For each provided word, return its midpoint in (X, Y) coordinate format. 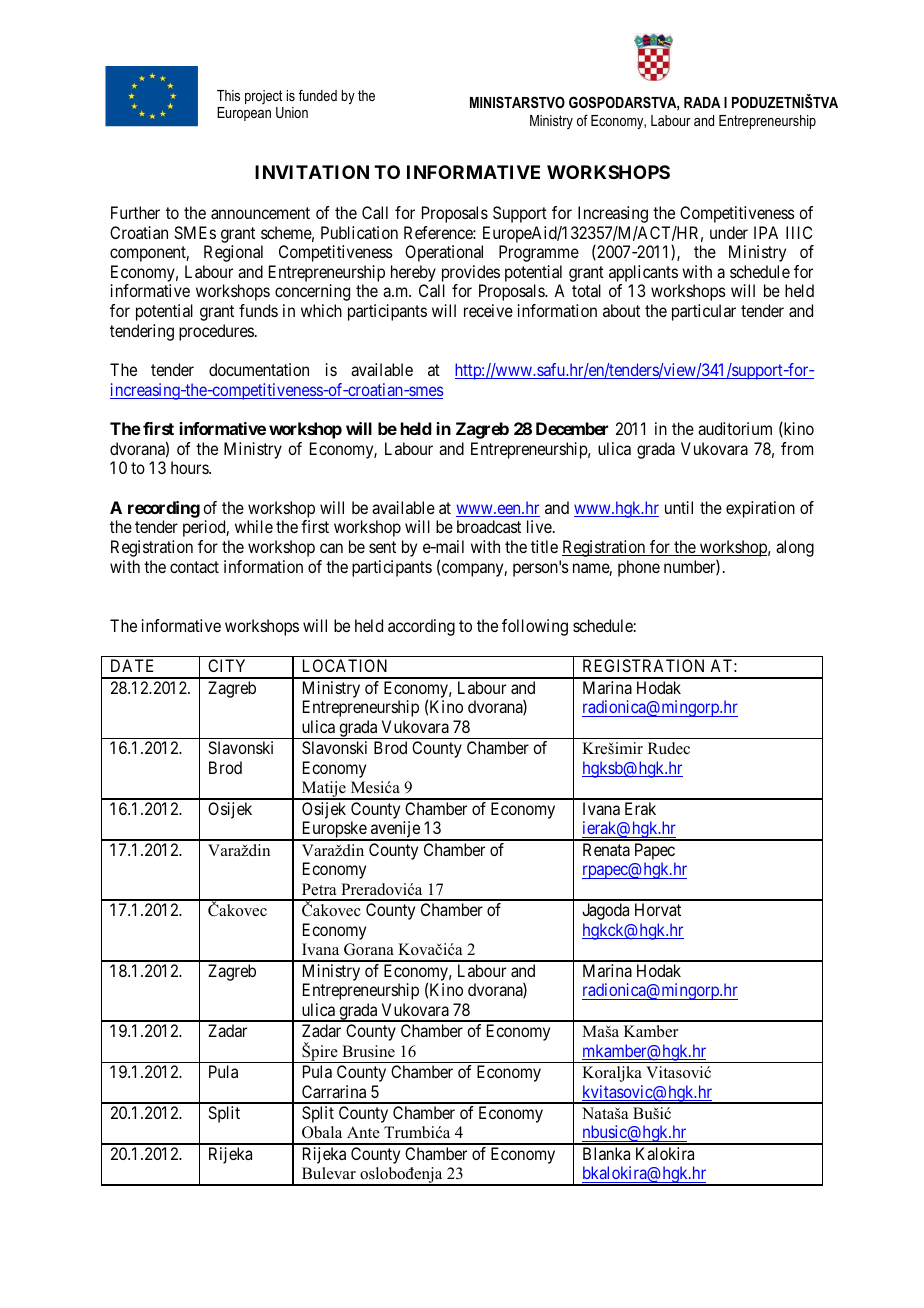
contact (194, 567)
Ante (363, 1132)
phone (639, 568)
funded (318, 95)
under (729, 232)
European (244, 114)
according (421, 627)
